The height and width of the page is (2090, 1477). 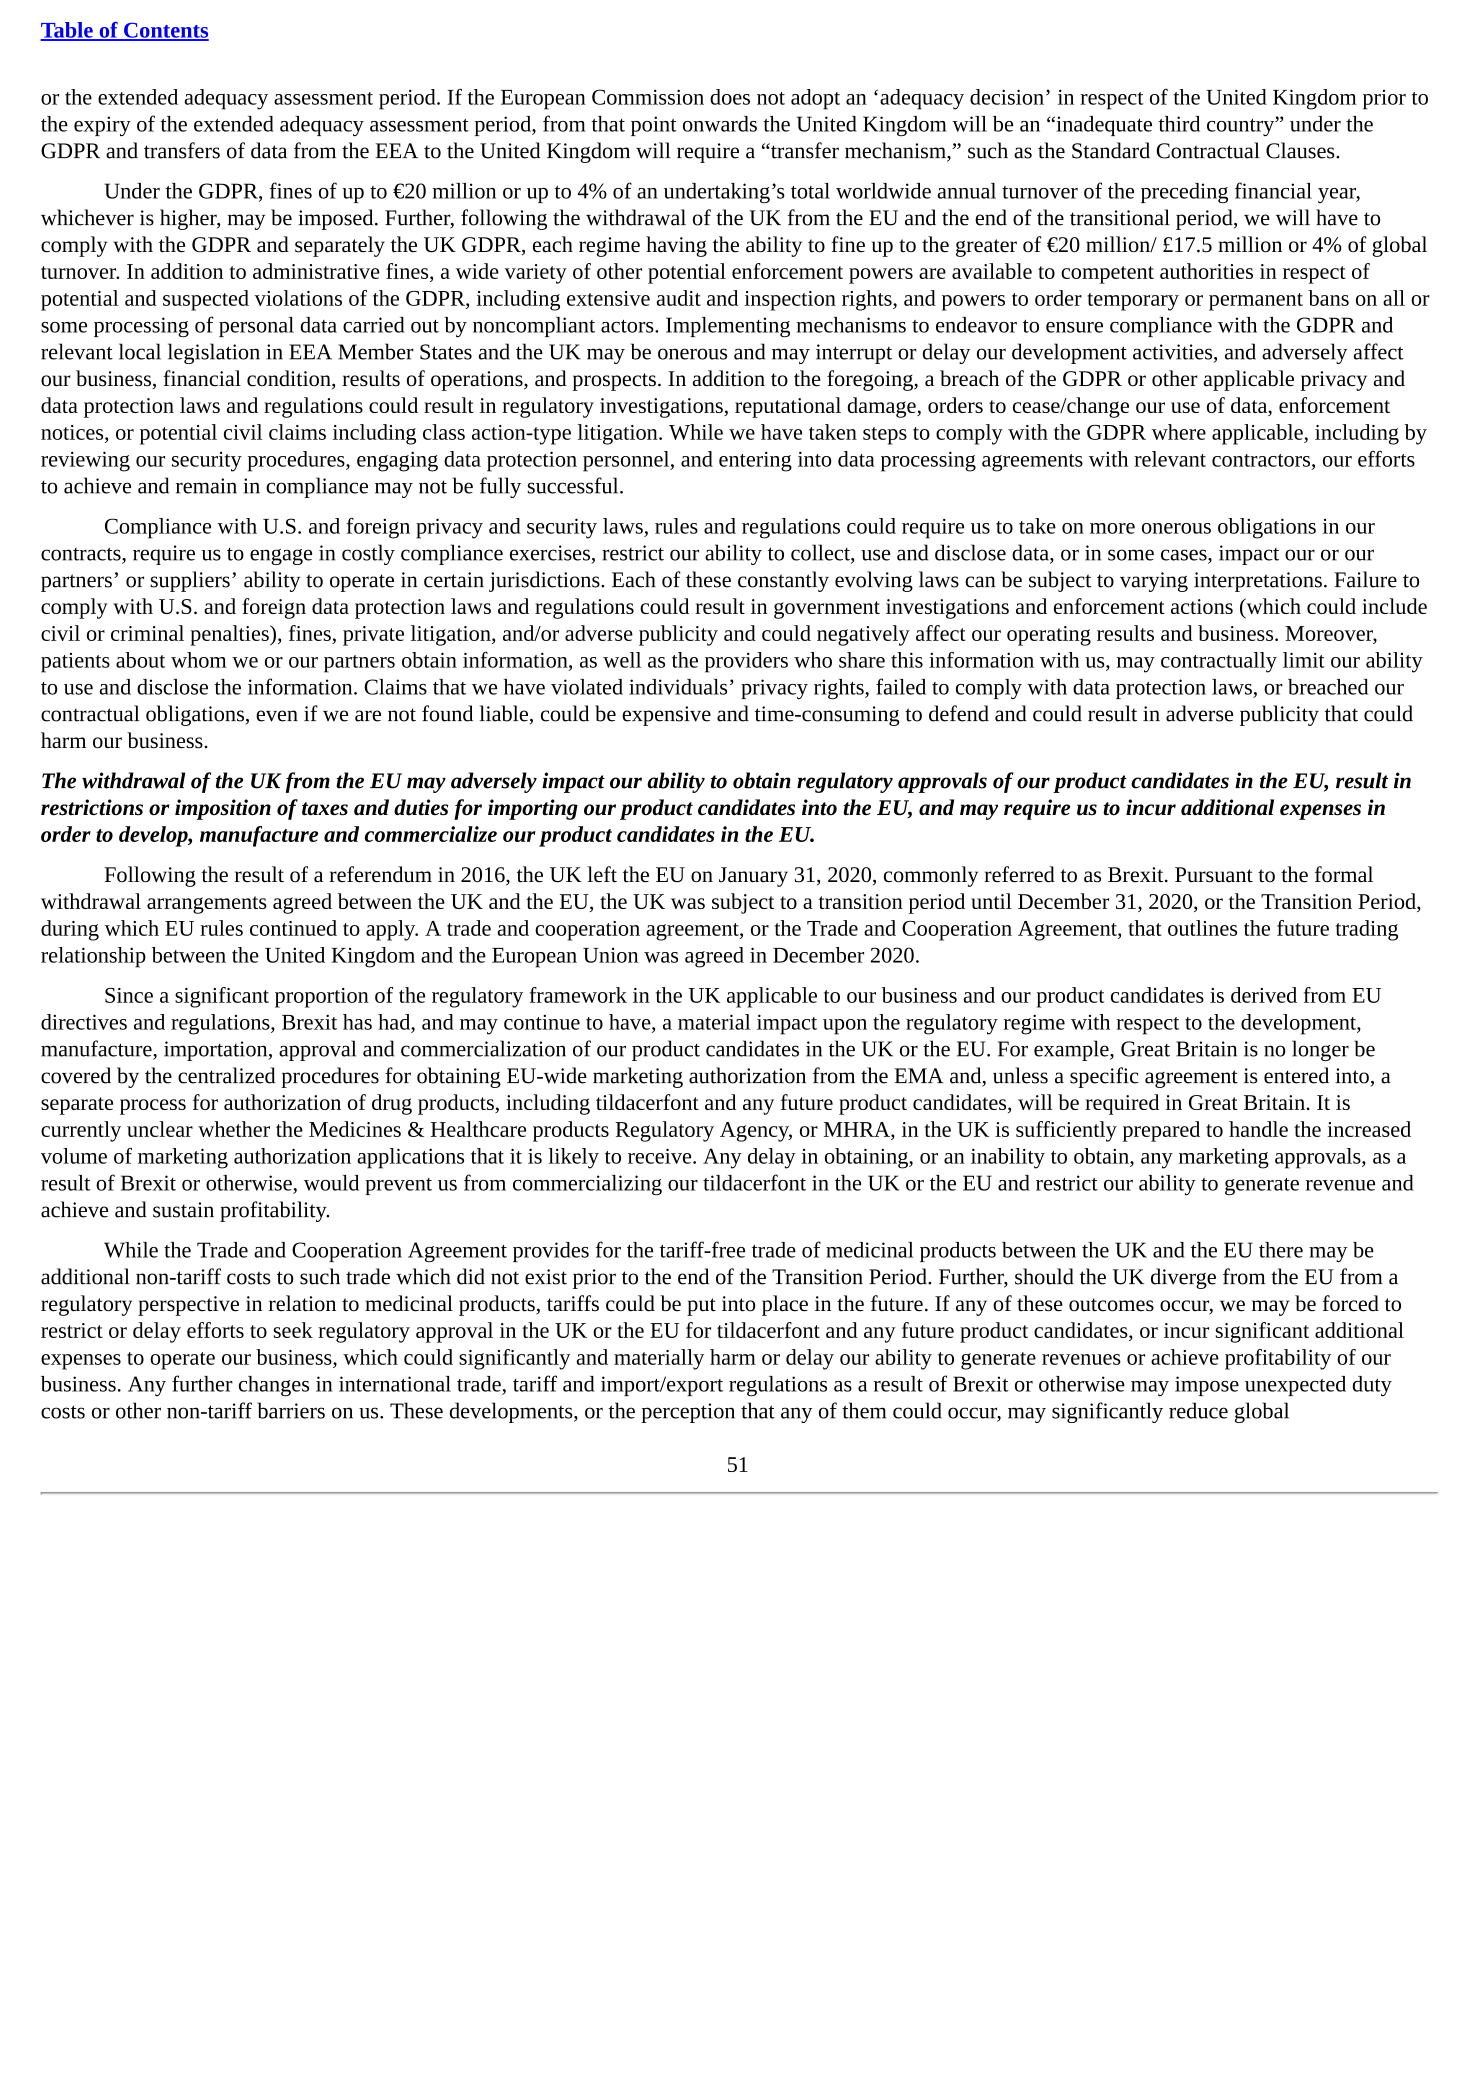 I want to click on expensive, so click(x=666, y=716).
